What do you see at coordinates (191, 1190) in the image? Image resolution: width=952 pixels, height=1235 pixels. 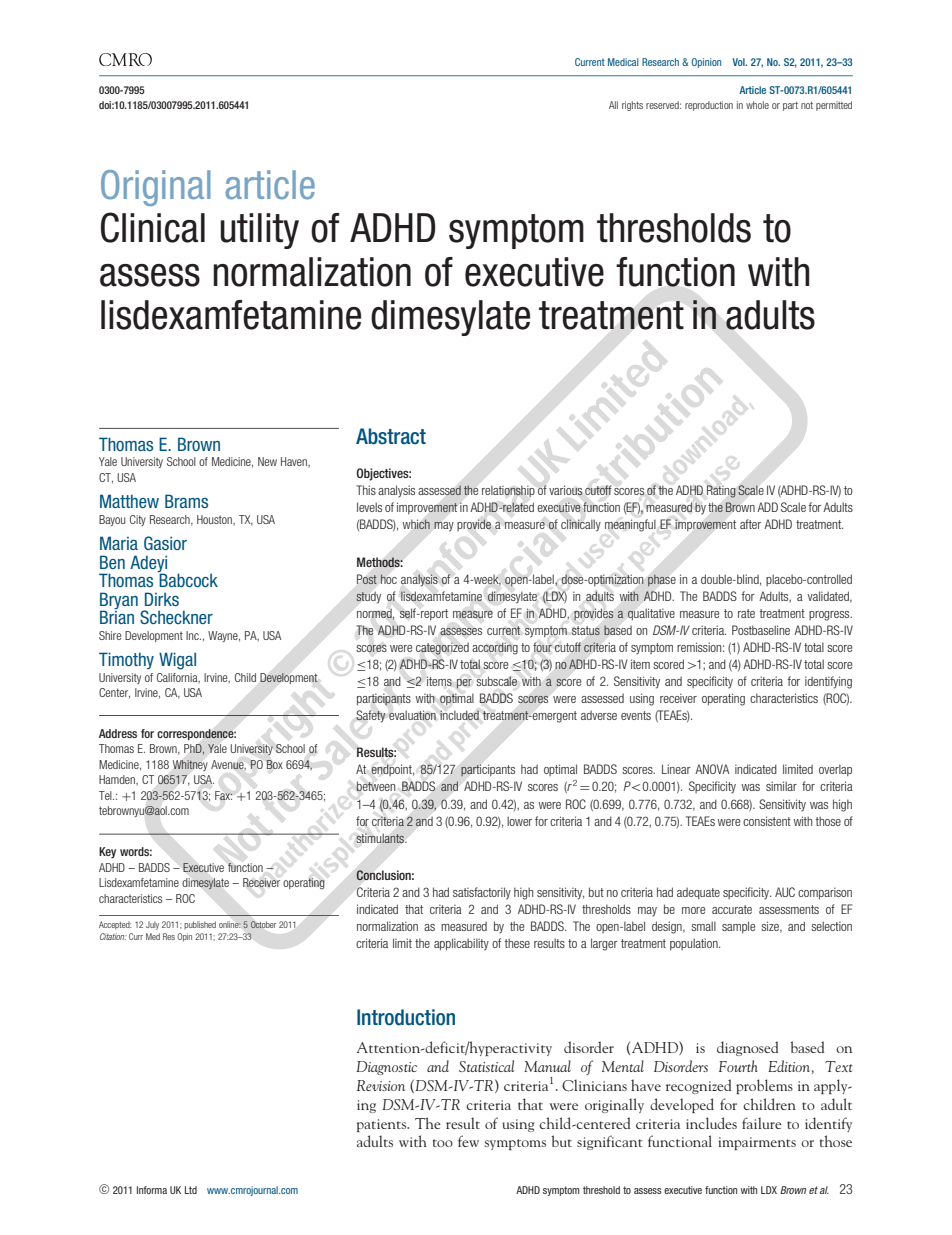 I see `Ltd` at bounding box center [191, 1190].
